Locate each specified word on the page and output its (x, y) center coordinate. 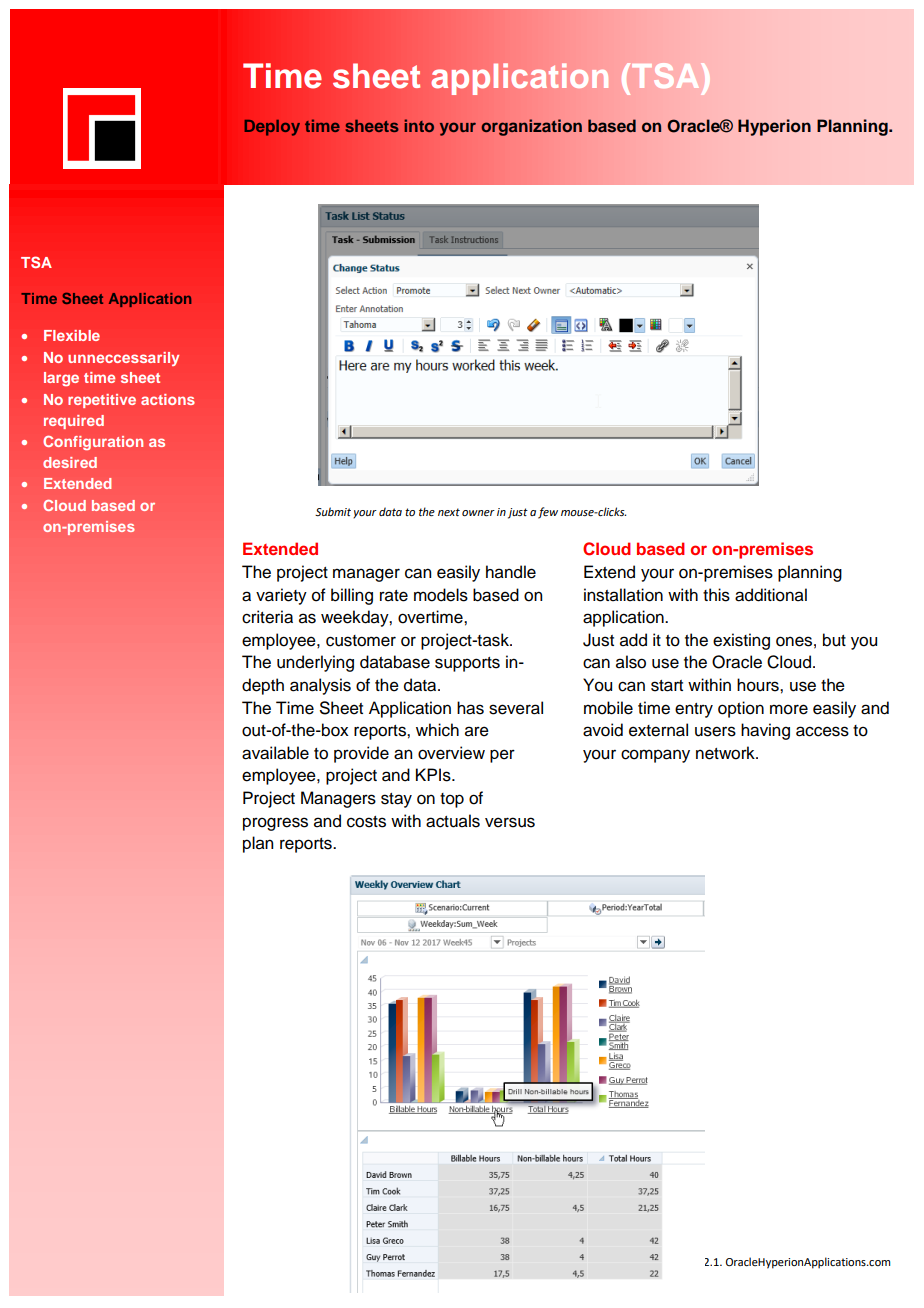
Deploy (272, 128)
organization (531, 127)
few (548, 513)
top (452, 800)
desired (70, 462)
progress (275, 824)
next (449, 512)
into (419, 125)
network (726, 753)
